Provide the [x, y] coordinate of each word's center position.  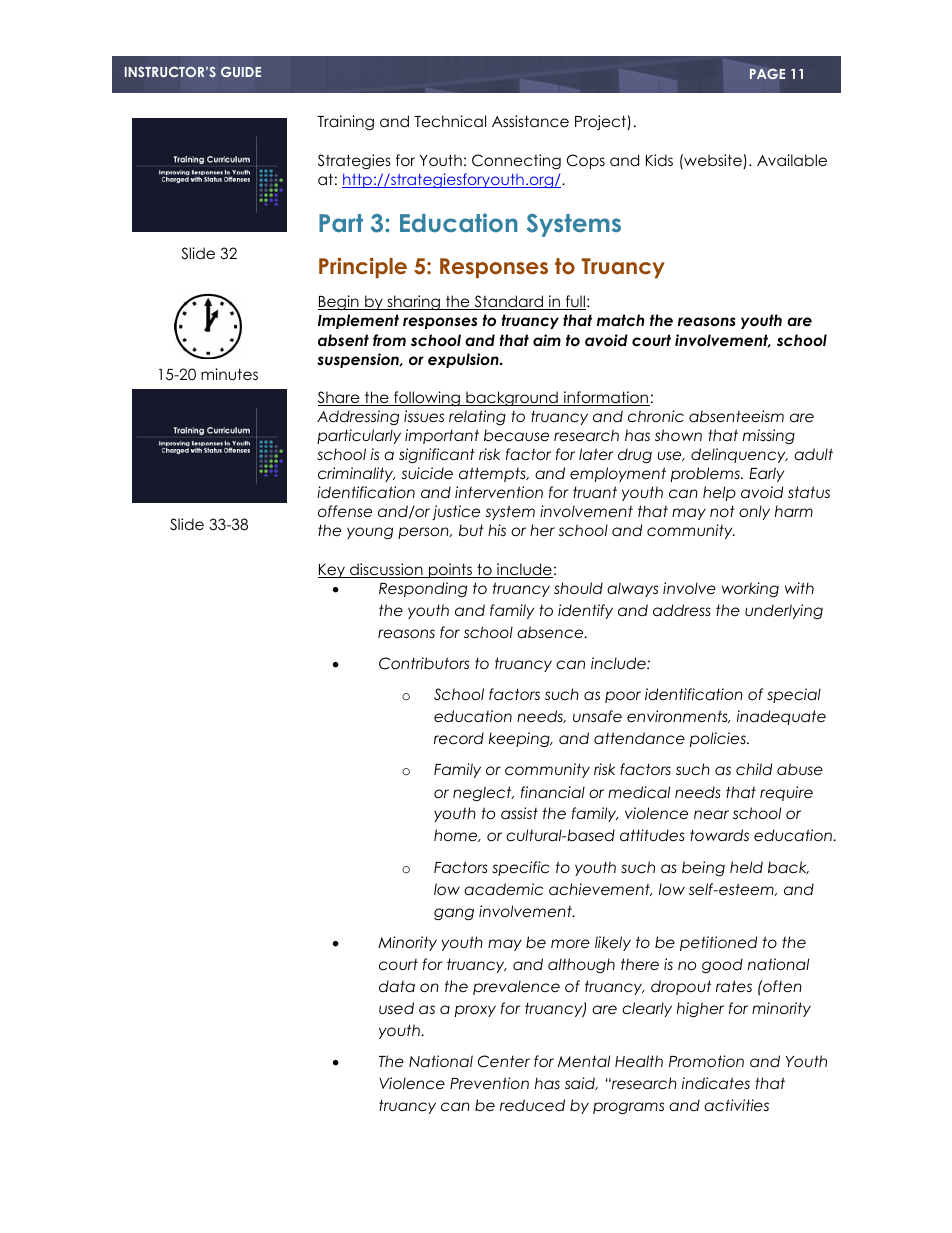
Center [504, 1061]
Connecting [516, 162]
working [750, 589]
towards [719, 835]
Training [345, 123]
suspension [359, 360]
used [396, 1008]
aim [547, 340]
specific [521, 868]
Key [332, 571]
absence [551, 632]
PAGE [767, 74]
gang [454, 914]
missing [769, 436]
